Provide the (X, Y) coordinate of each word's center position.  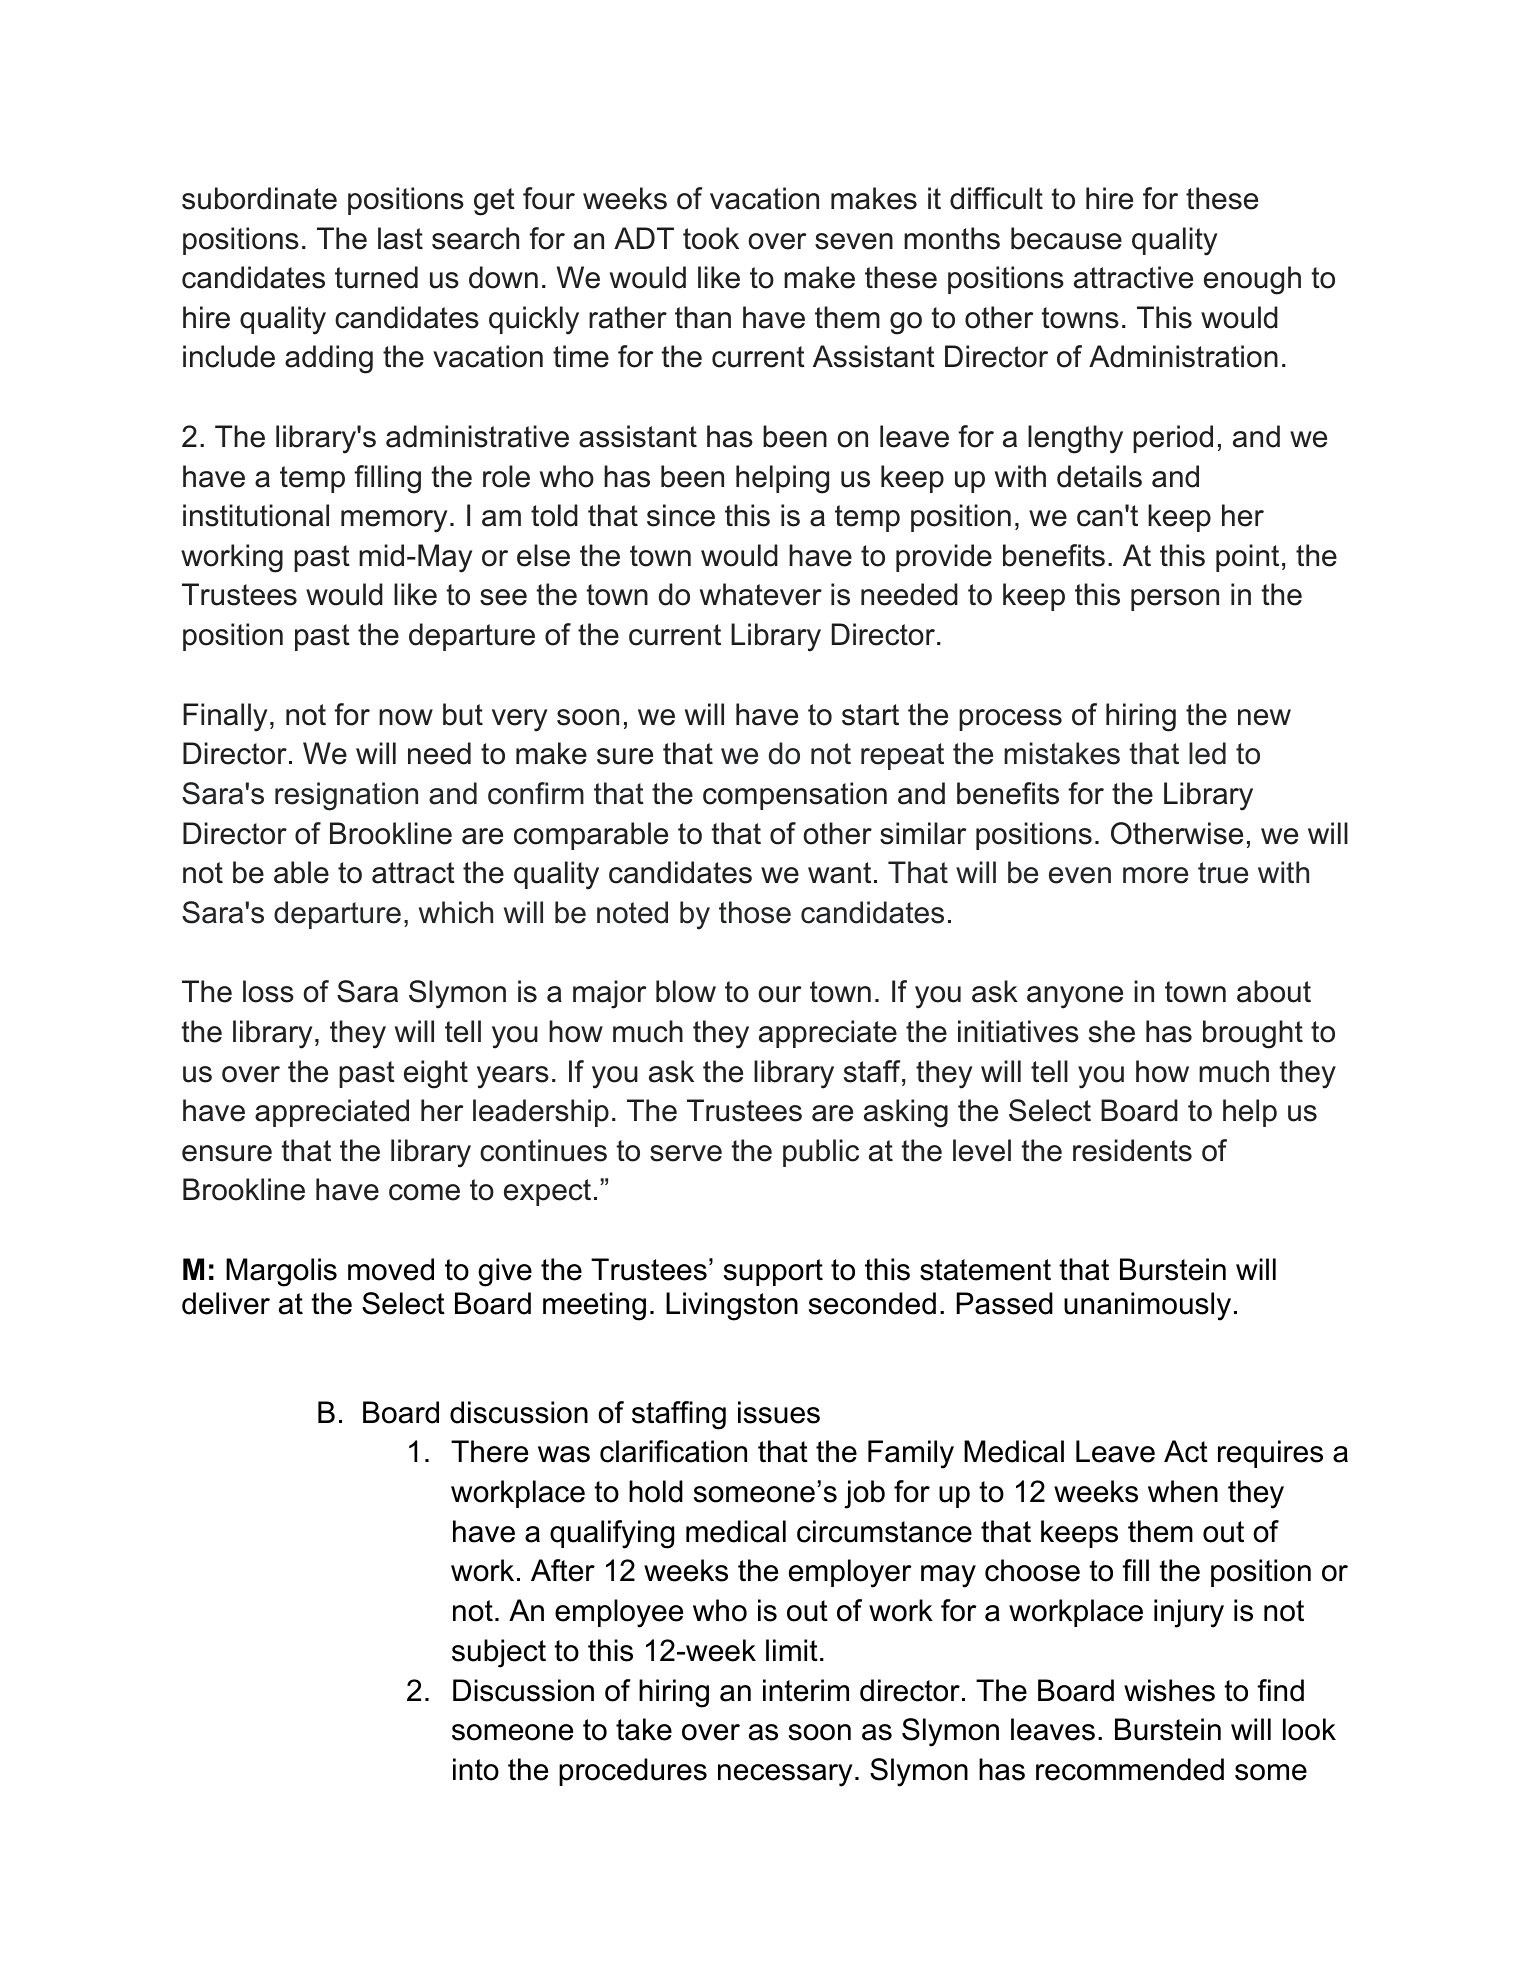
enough (1252, 280)
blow (686, 991)
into (476, 1769)
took (711, 238)
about (1274, 991)
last (400, 238)
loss (268, 991)
